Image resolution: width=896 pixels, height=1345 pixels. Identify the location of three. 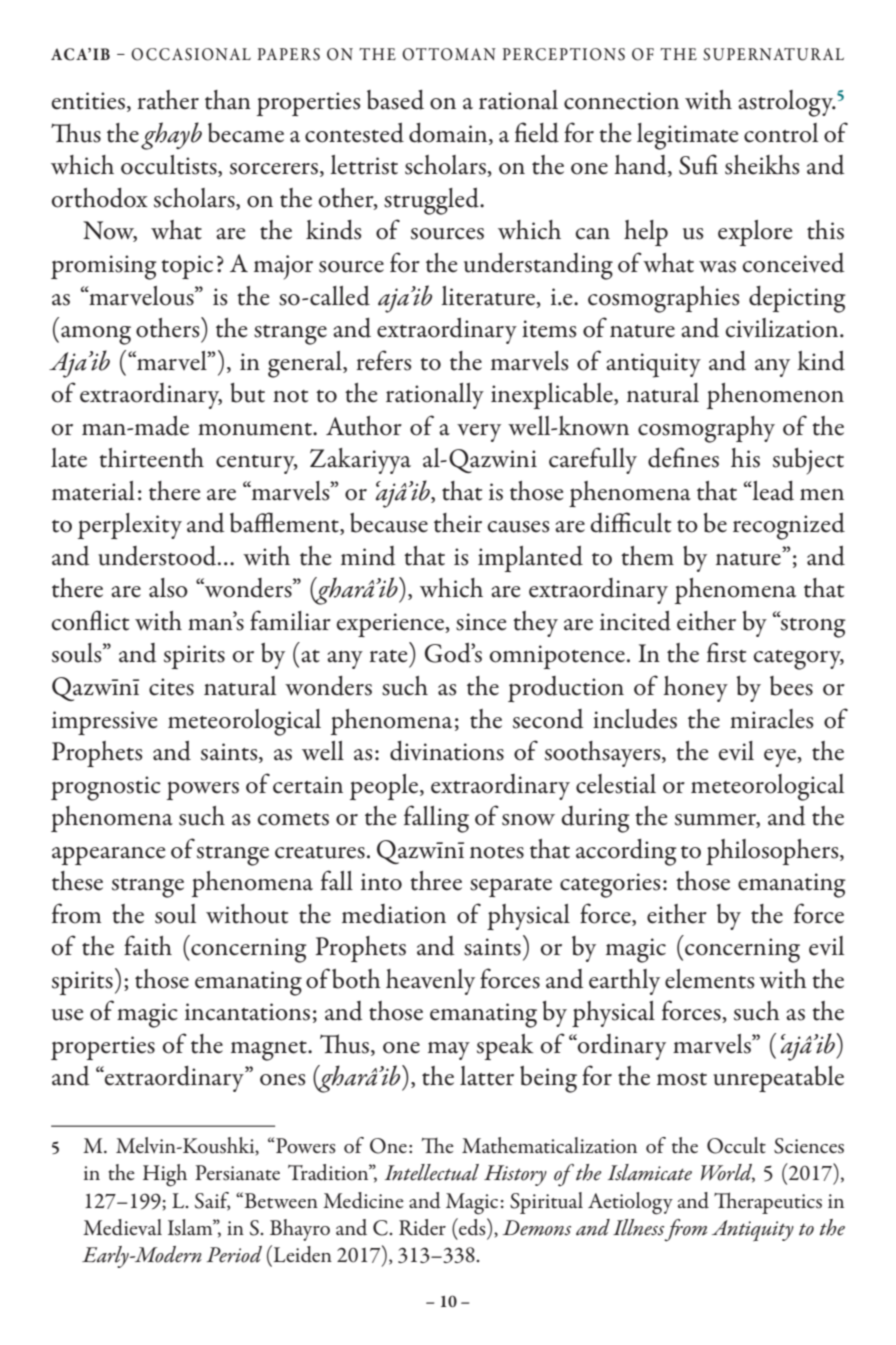
(436, 881).
